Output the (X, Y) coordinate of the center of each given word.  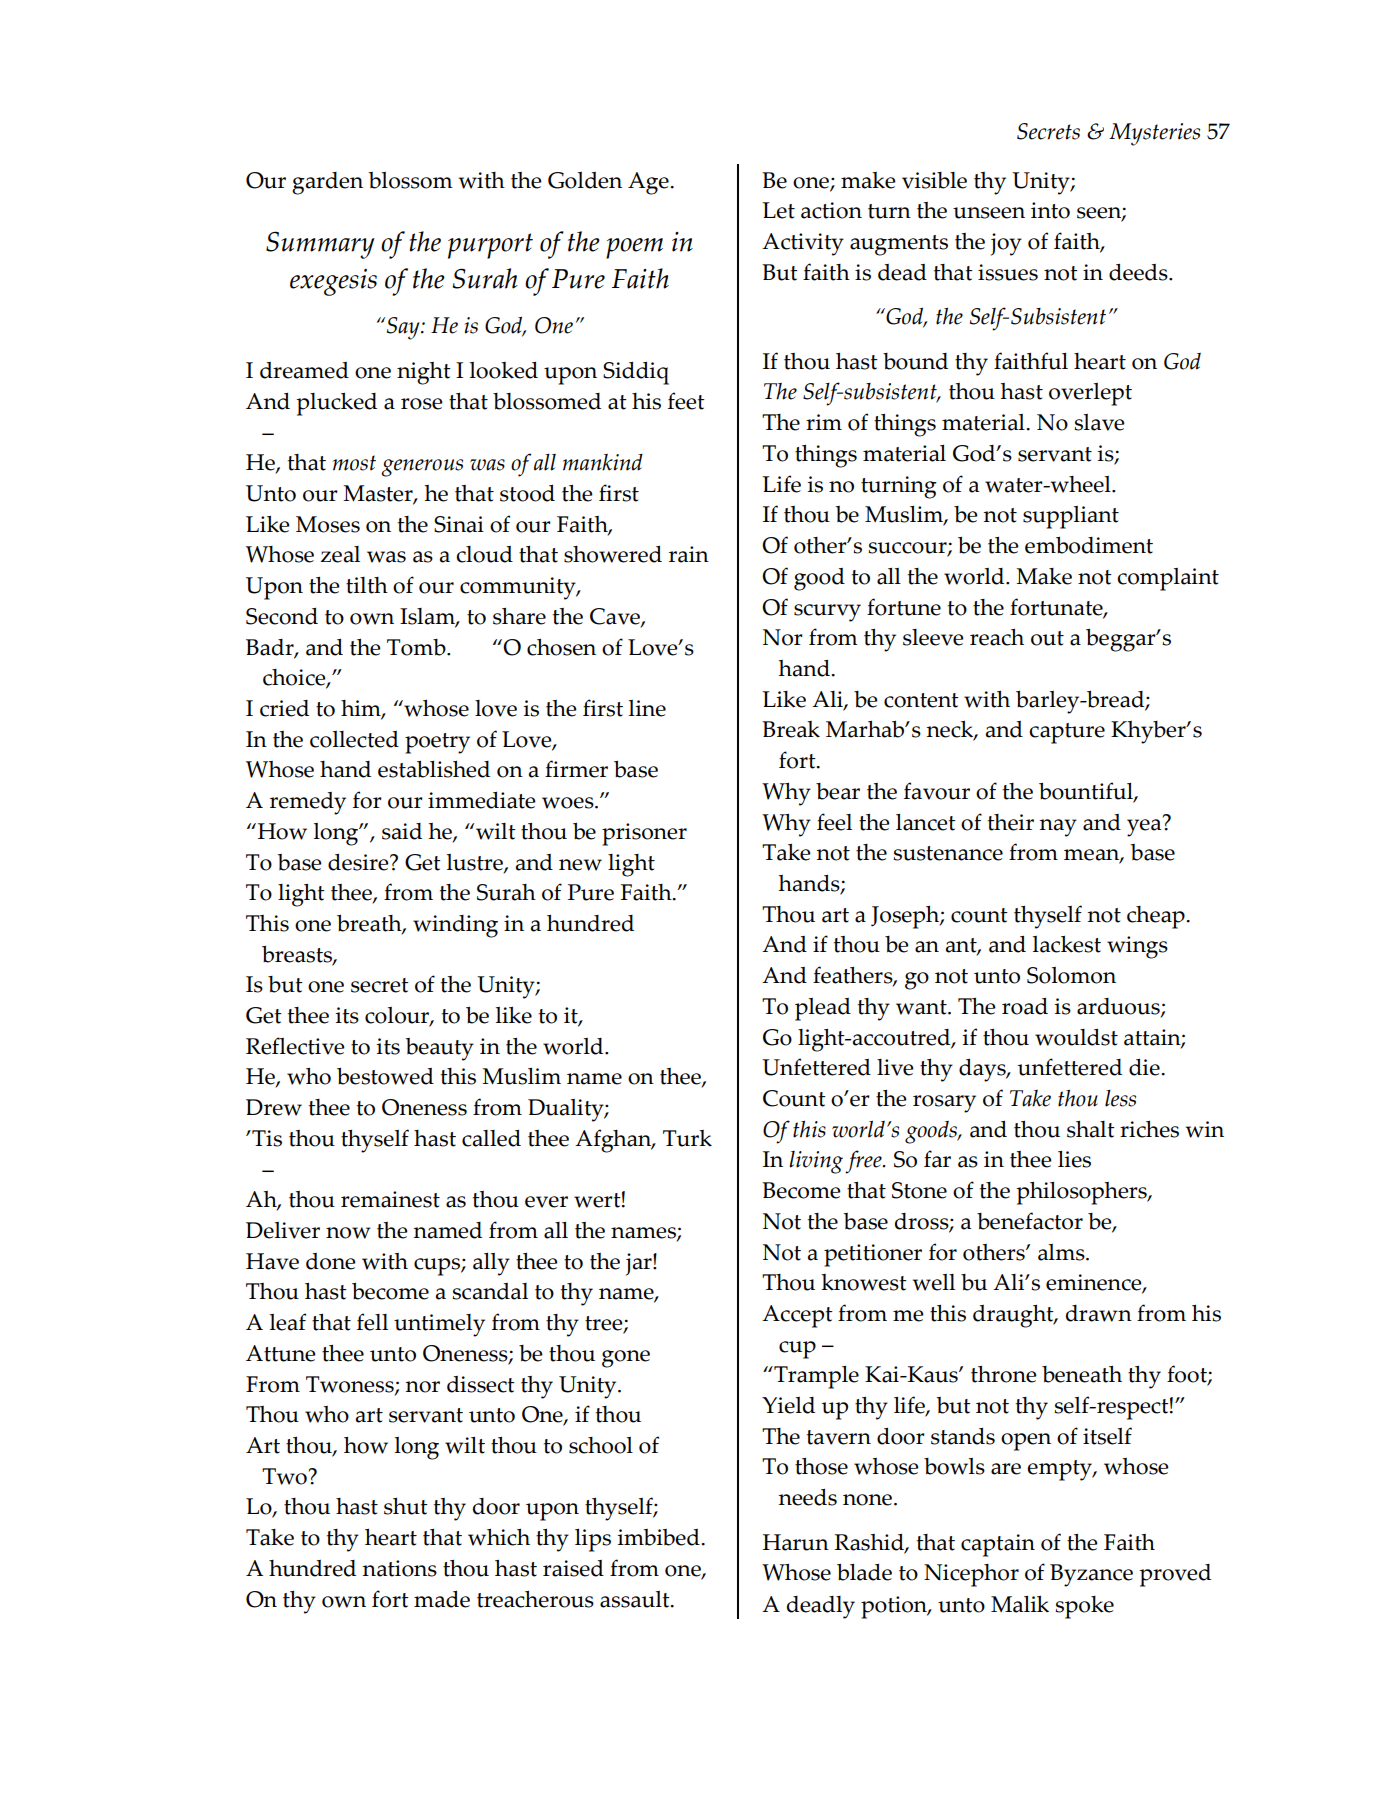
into (1050, 210)
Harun (796, 1542)
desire (359, 862)
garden (327, 183)
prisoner (644, 834)
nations (399, 1568)
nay (1058, 828)
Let (778, 210)
